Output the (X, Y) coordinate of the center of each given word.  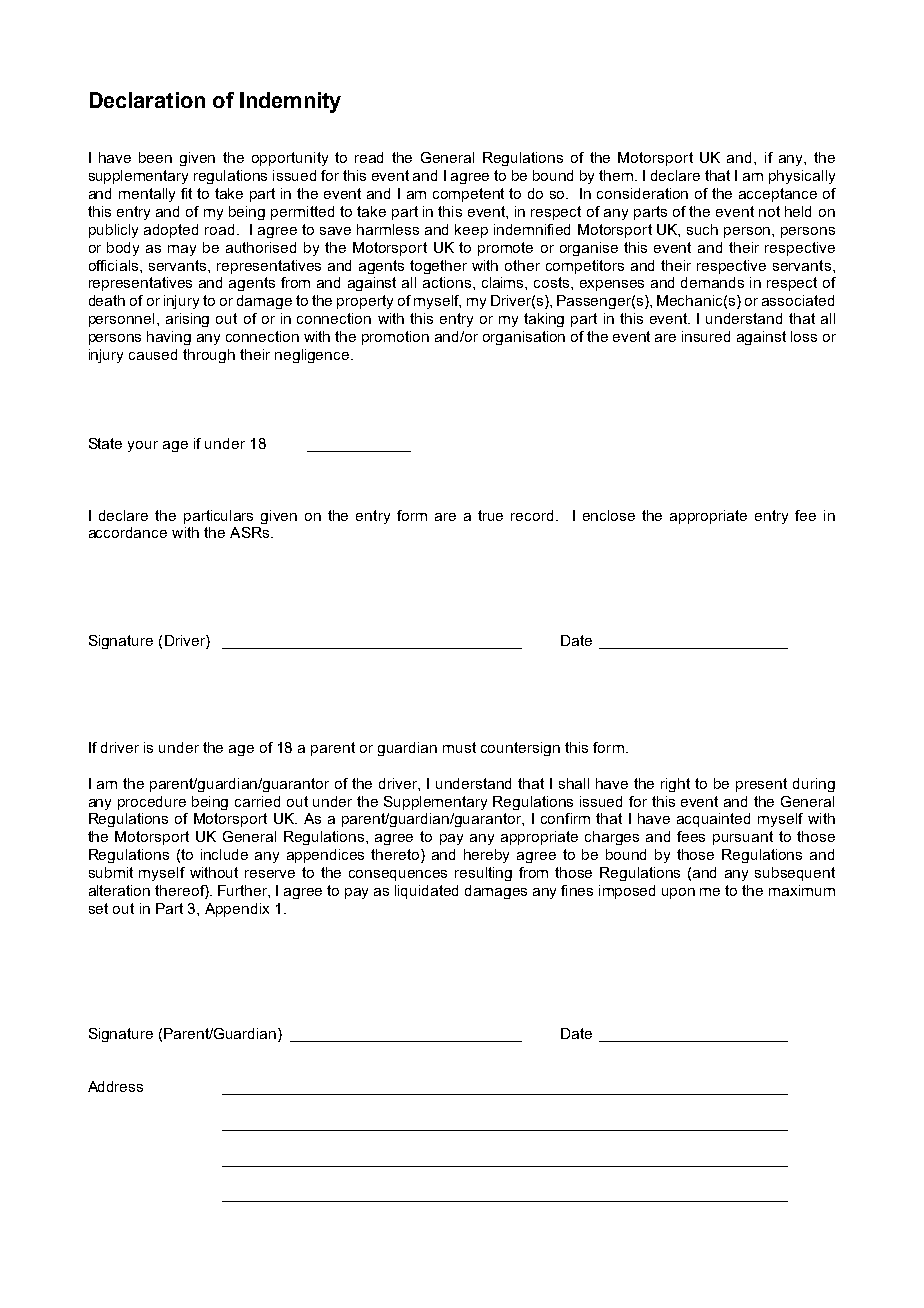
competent (468, 195)
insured (706, 336)
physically (802, 177)
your (143, 446)
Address (115, 1086)
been (155, 157)
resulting (483, 874)
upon (678, 893)
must (459, 747)
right (675, 785)
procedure (152, 803)
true (490, 515)
